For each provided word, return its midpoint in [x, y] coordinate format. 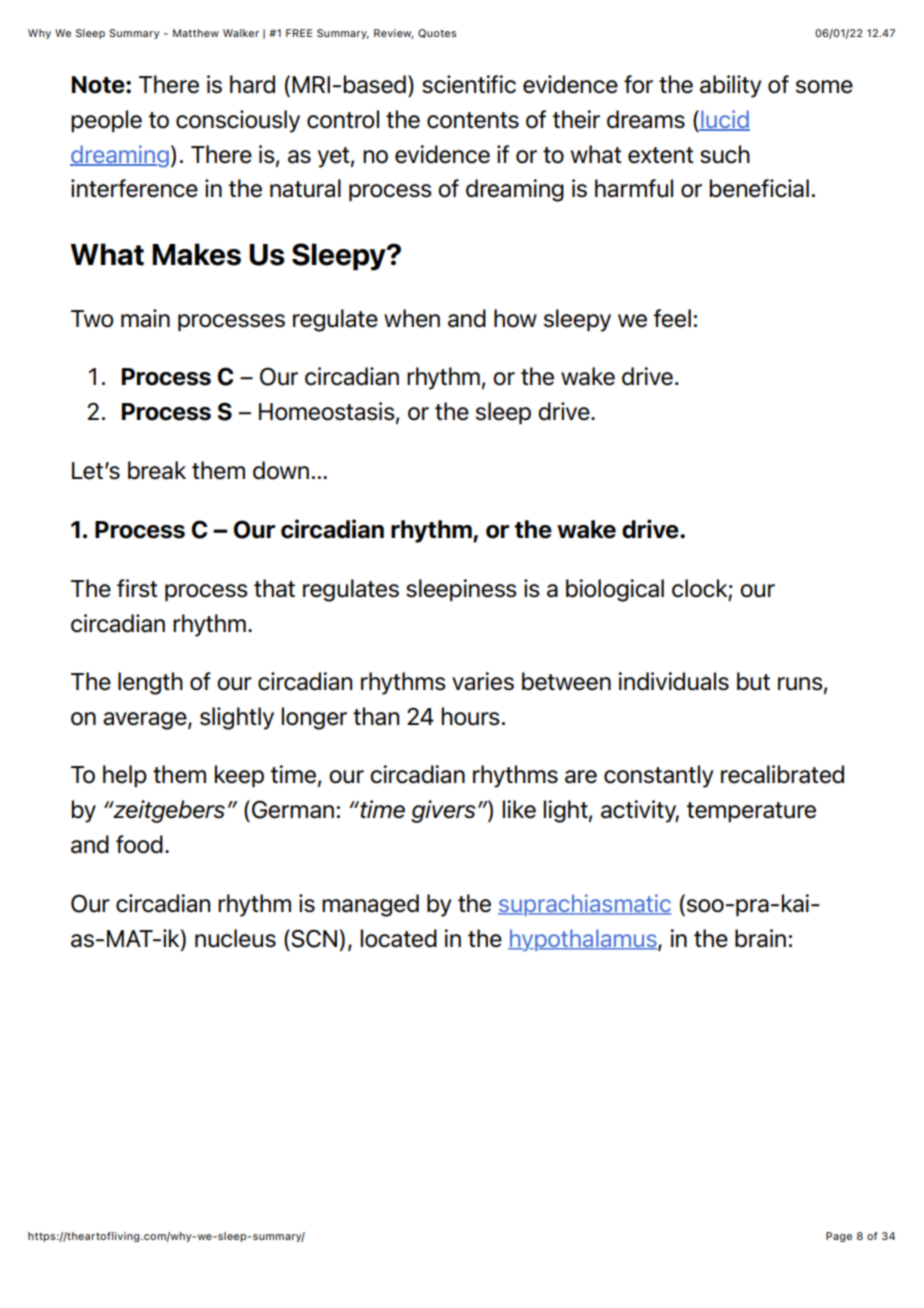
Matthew [196, 33]
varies [483, 681]
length [150, 683]
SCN [313, 938]
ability [731, 86]
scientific [469, 84]
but [753, 681]
